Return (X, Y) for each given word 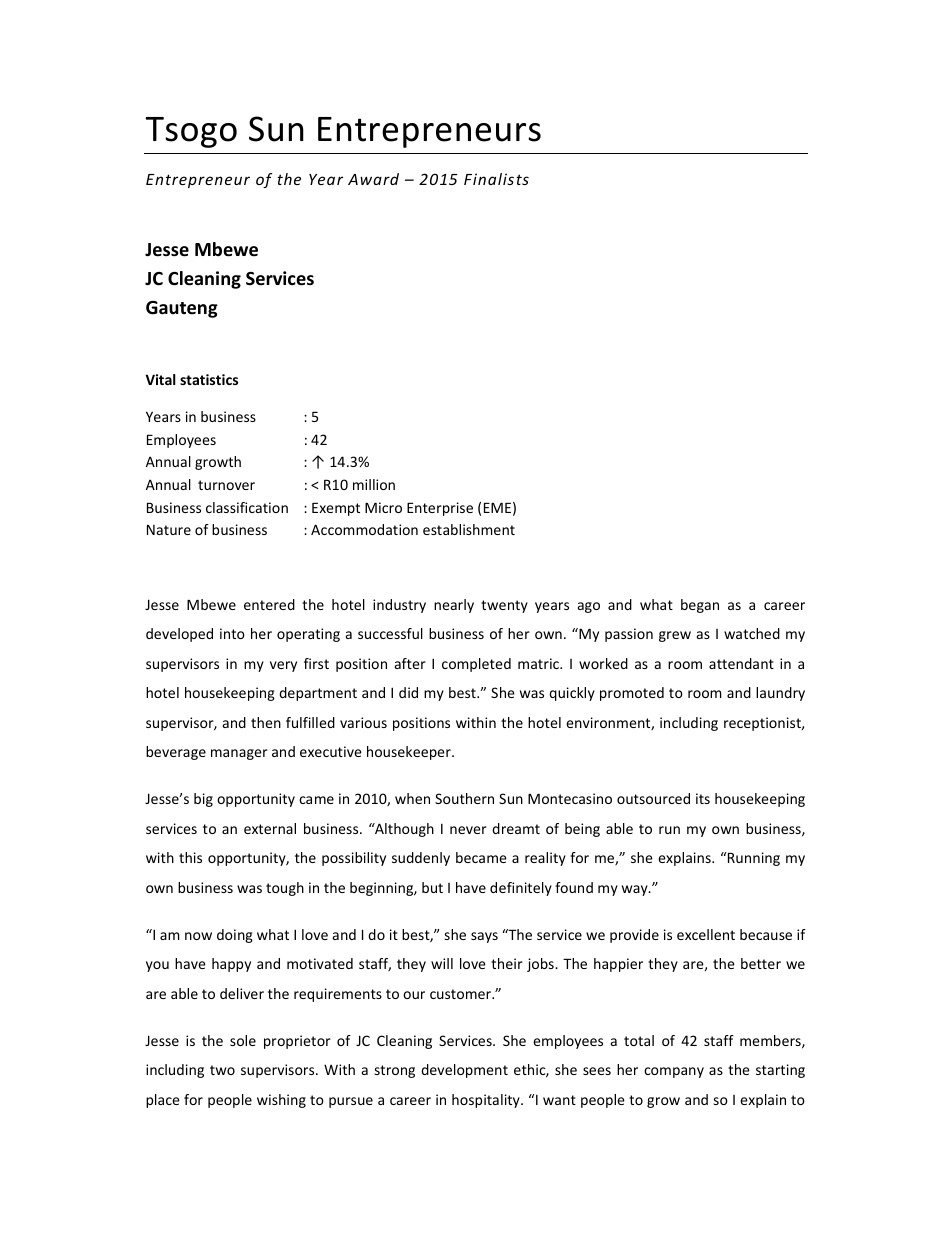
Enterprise (440, 509)
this (190, 857)
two (222, 1070)
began (700, 606)
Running (753, 859)
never (468, 830)
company (674, 1072)
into (232, 633)
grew (675, 636)
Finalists (496, 179)
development (464, 1071)
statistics (209, 379)
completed (476, 665)
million (374, 484)
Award (373, 179)
